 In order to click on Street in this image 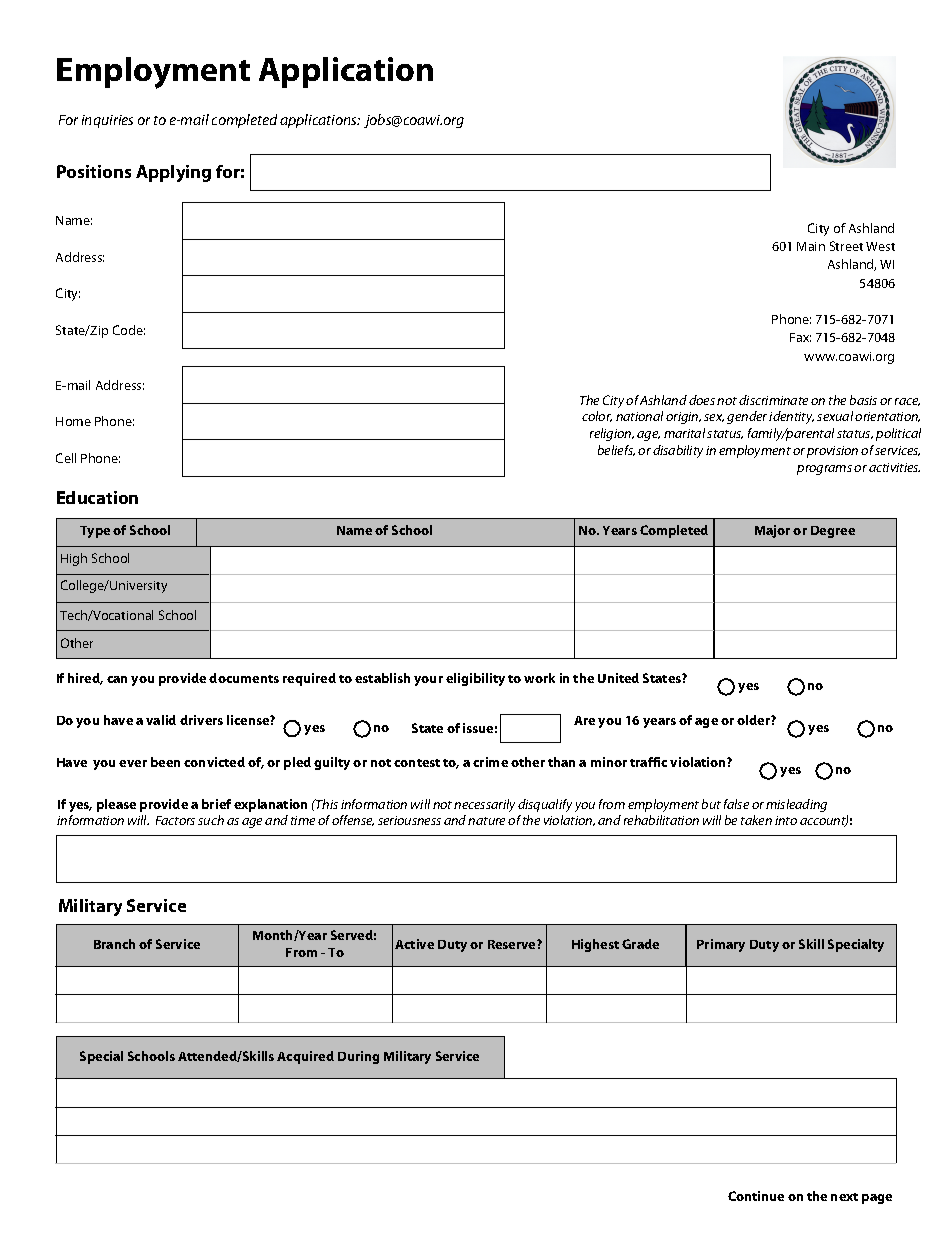, I will do `click(846, 246)`.
